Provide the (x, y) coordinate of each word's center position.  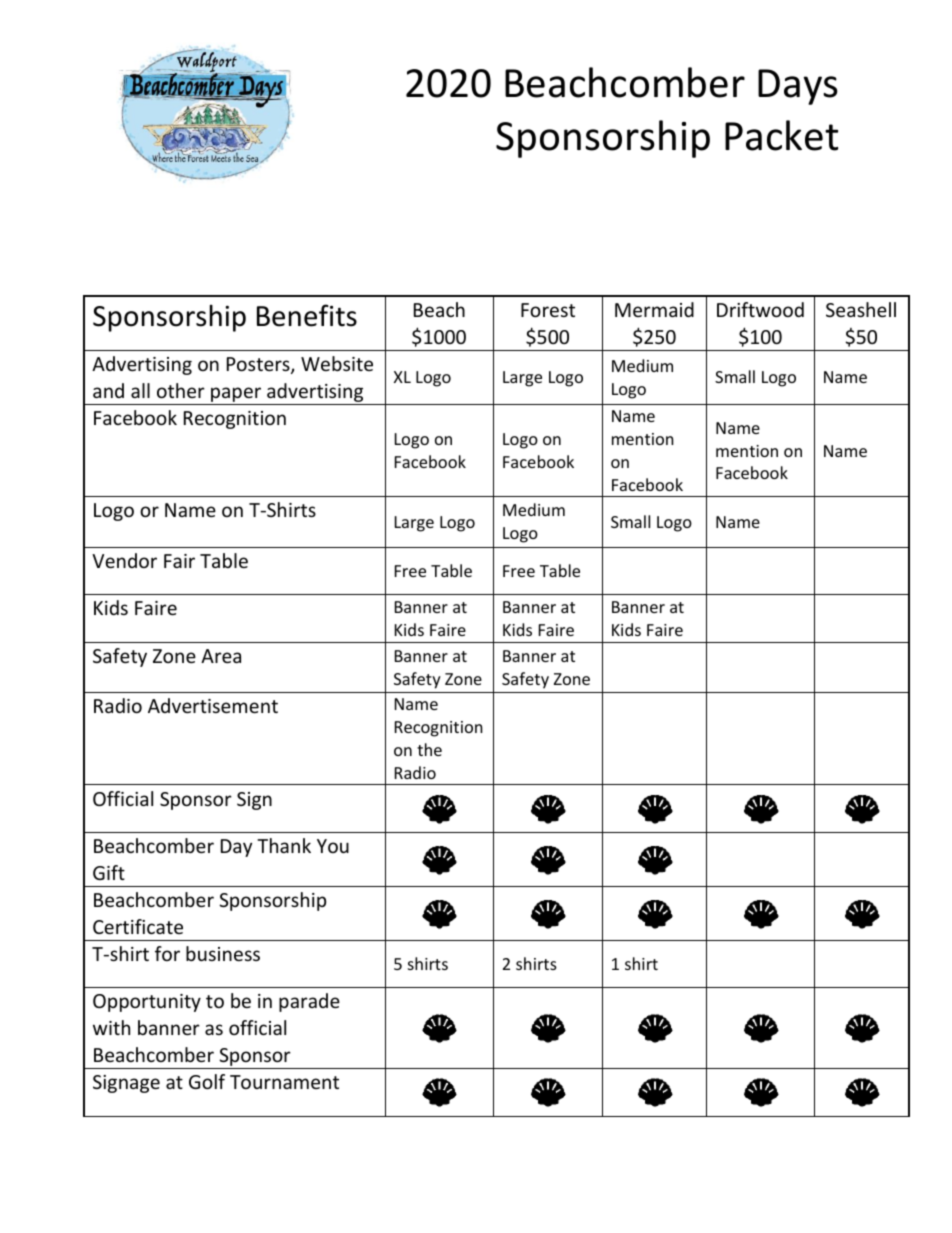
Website (337, 363)
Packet (781, 135)
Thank (284, 845)
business (223, 953)
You (333, 846)
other (181, 390)
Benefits (307, 315)
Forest (548, 310)
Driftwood (760, 309)
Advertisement (213, 705)
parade (309, 1002)
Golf (207, 1081)
